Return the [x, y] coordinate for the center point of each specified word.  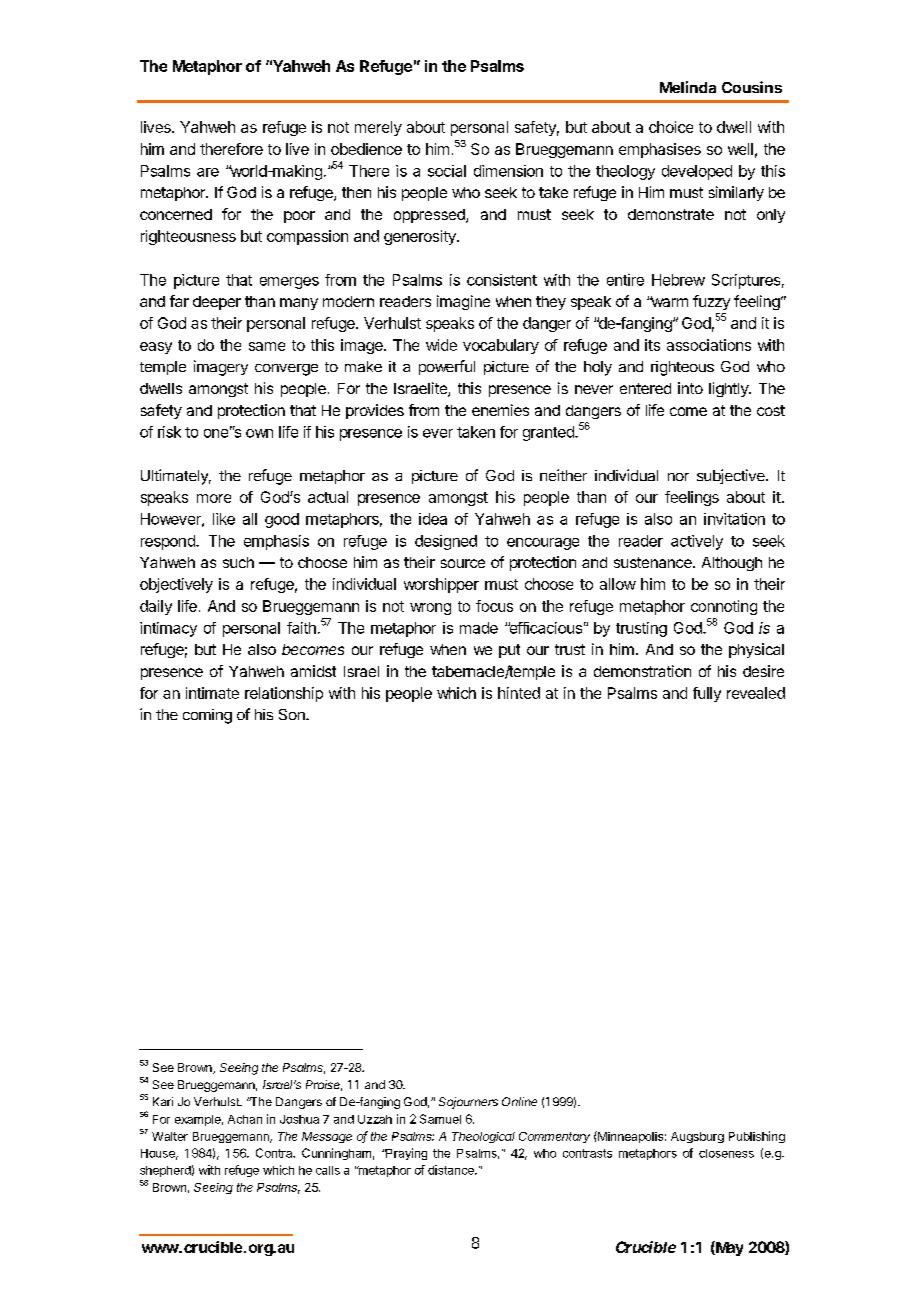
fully [707, 694]
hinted [519, 693]
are [208, 172]
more [214, 498]
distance [452, 1170]
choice [671, 127]
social [447, 171]
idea [433, 519]
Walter [170, 1136]
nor [678, 477]
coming [207, 716]
